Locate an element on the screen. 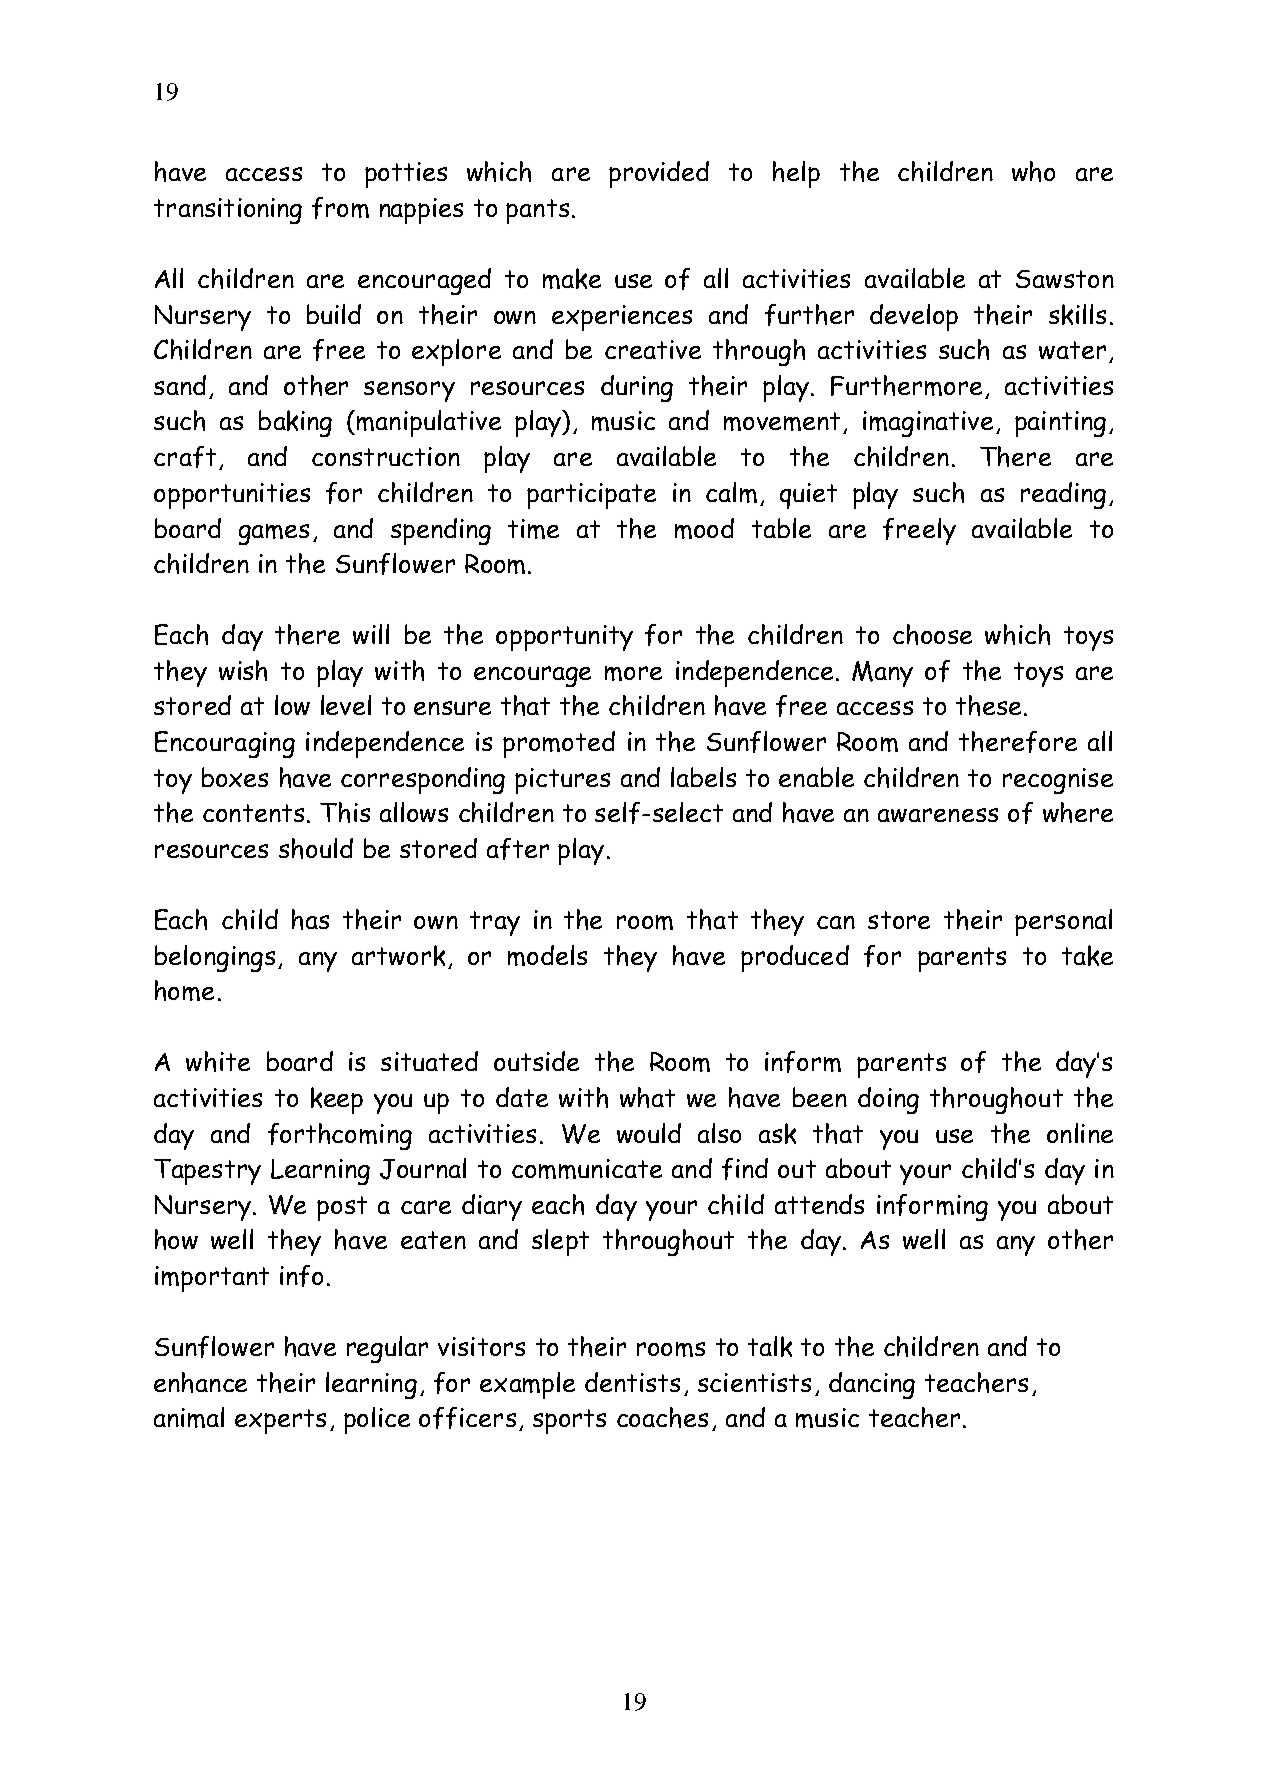  games is located at coordinates (274, 534).
